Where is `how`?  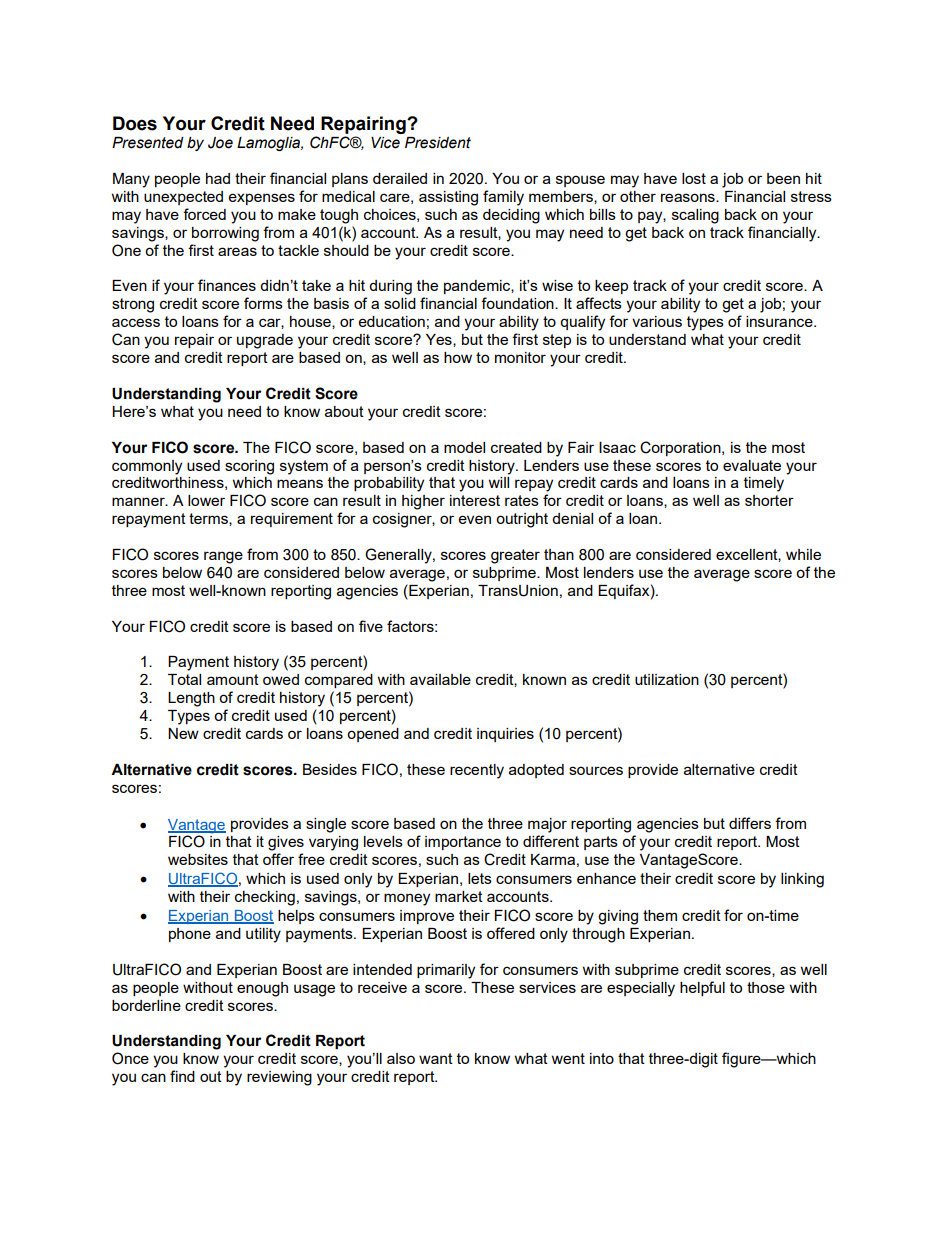 how is located at coordinates (458, 357).
